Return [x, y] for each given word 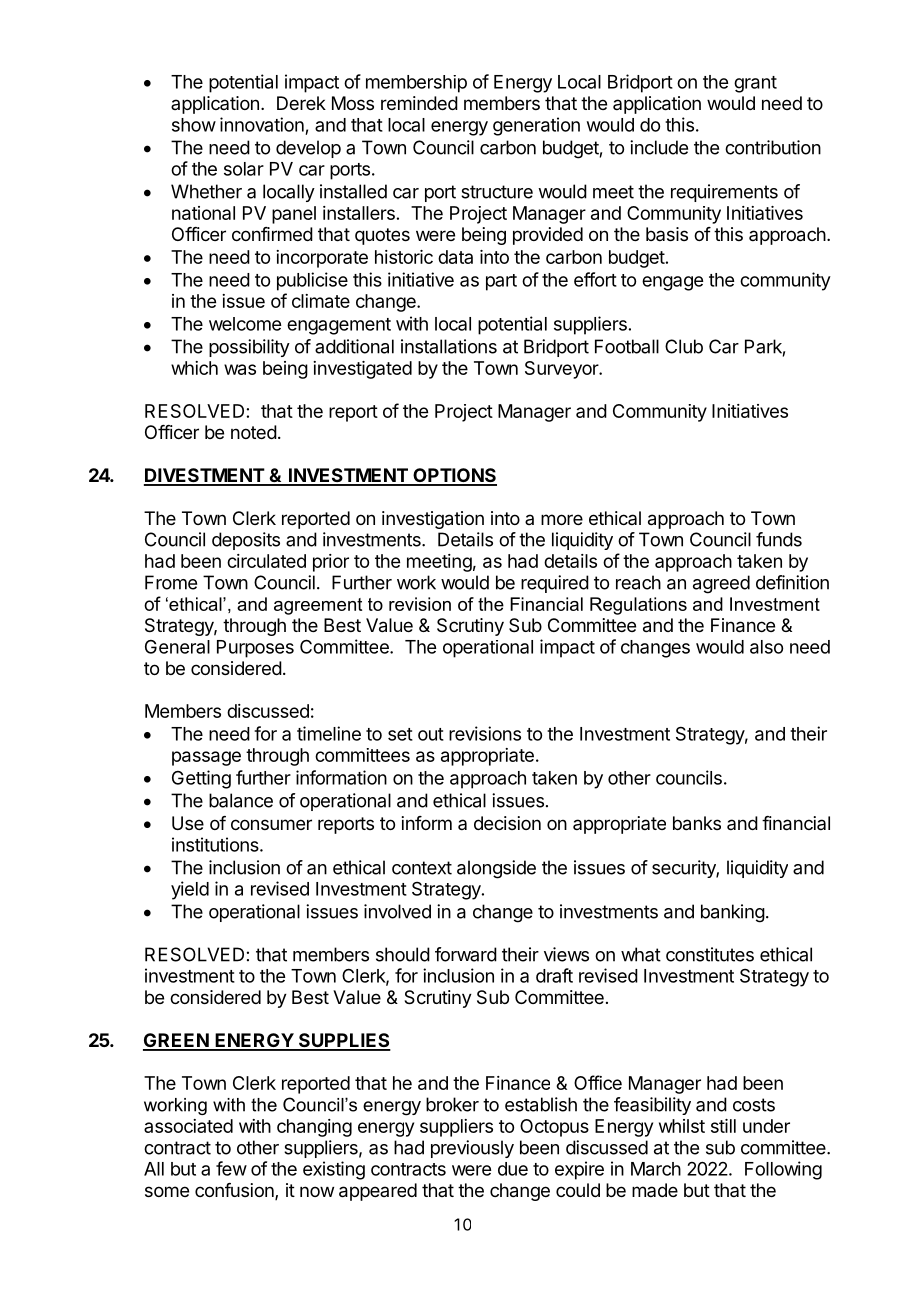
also [766, 647]
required [555, 584]
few [231, 1168]
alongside [496, 869]
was [240, 369]
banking [733, 913]
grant [755, 84]
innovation [262, 124]
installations [449, 346]
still [723, 1126]
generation [536, 126]
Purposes [255, 649]
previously [472, 1149]
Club [684, 346]
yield [190, 890]
